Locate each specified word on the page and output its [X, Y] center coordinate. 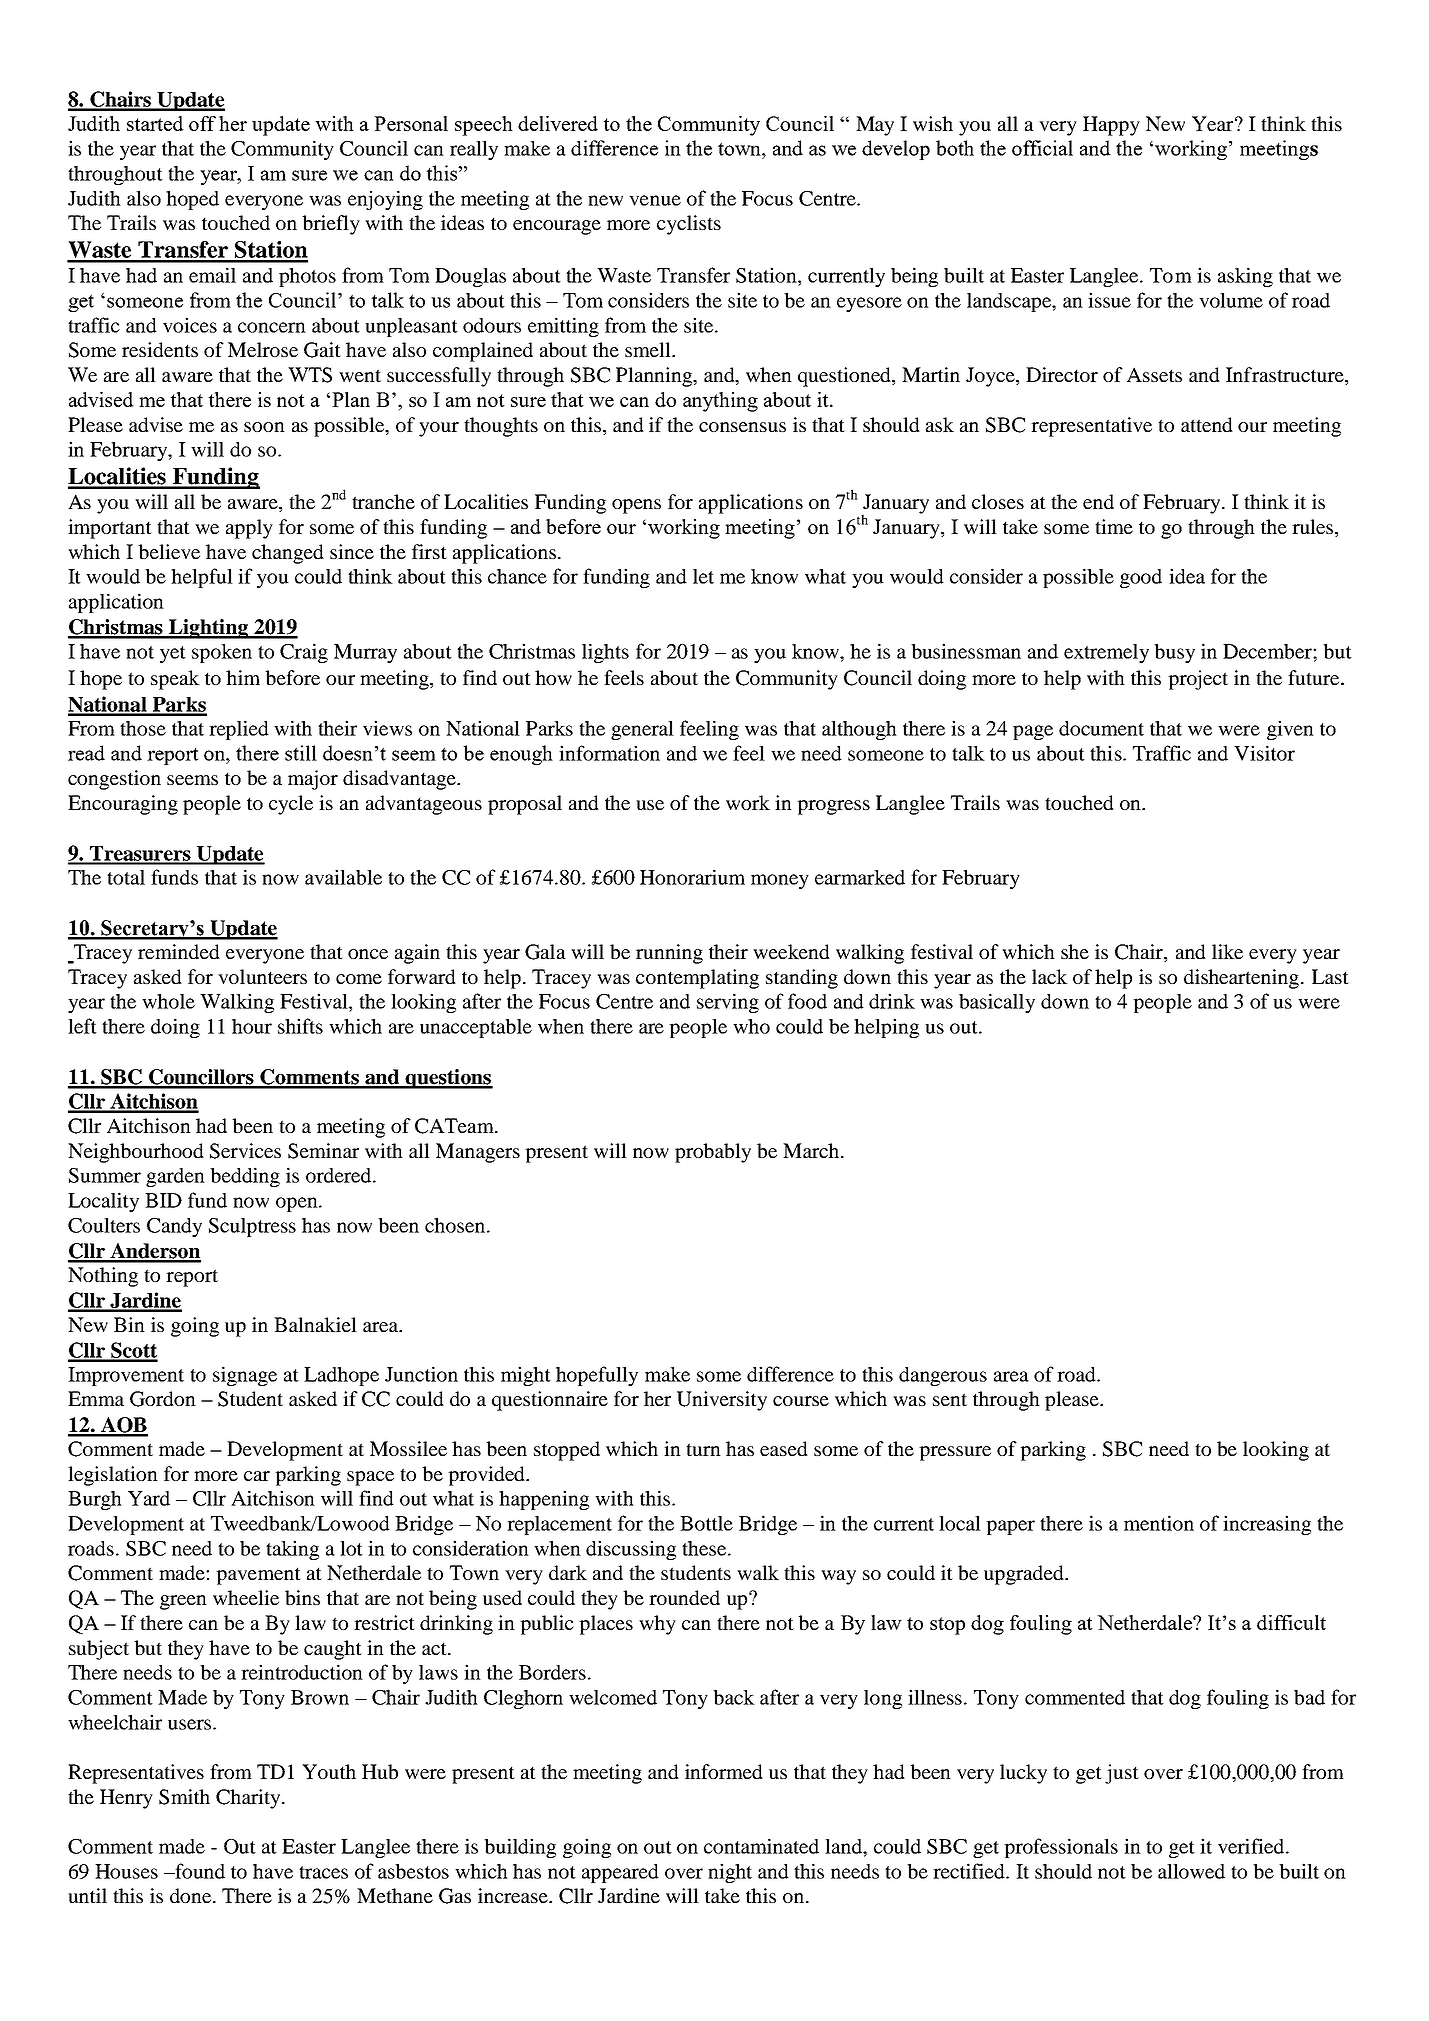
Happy [1111, 126]
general [642, 730]
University [722, 1401]
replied [239, 730]
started [155, 123]
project [1198, 680]
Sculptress [252, 1227]
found [199, 1871]
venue [655, 200]
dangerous [943, 1376]
